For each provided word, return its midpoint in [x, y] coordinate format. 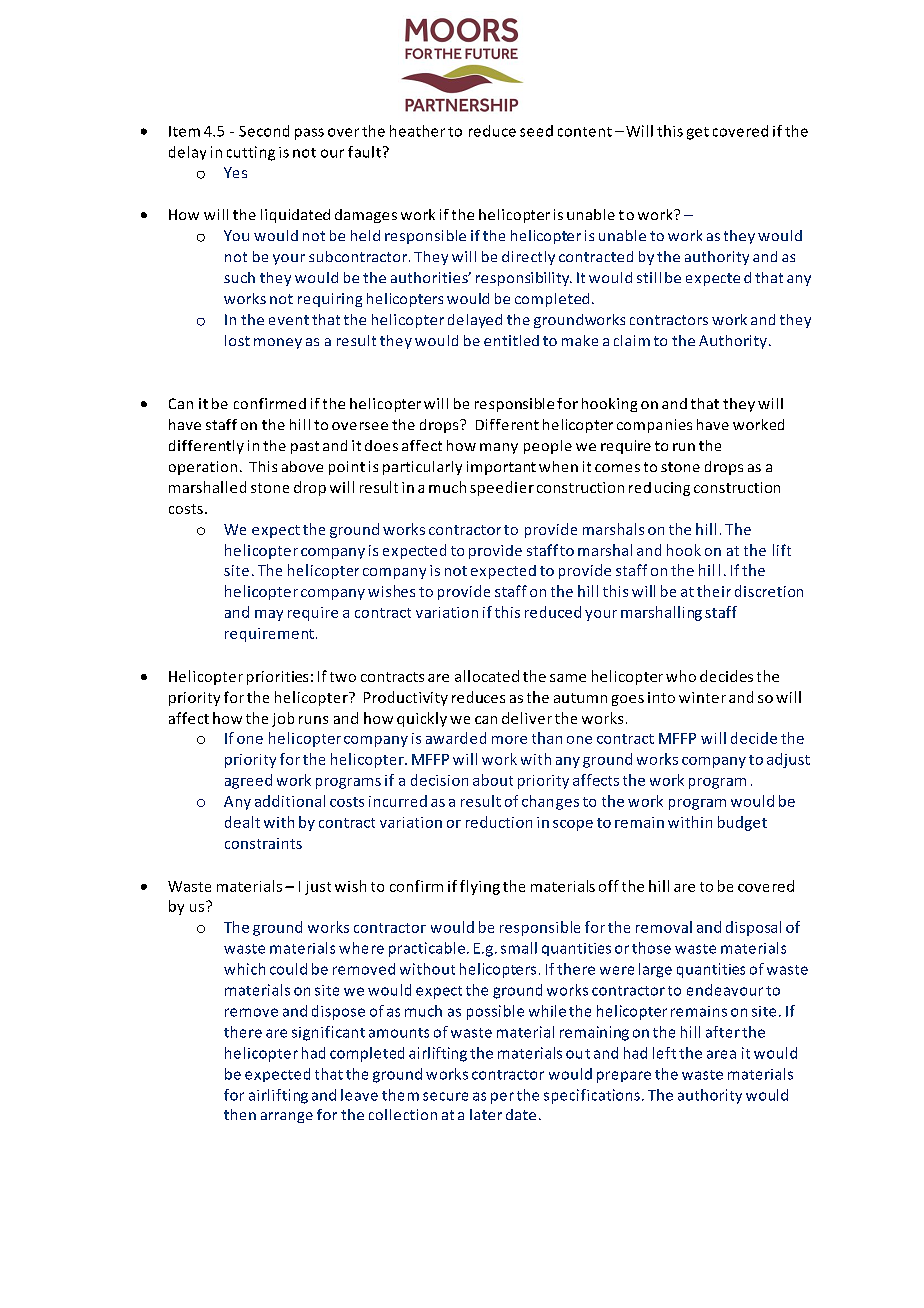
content [585, 132]
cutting [251, 153]
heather [417, 131]
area [721, 1054]
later [486, 1114]
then [240, 1114]
